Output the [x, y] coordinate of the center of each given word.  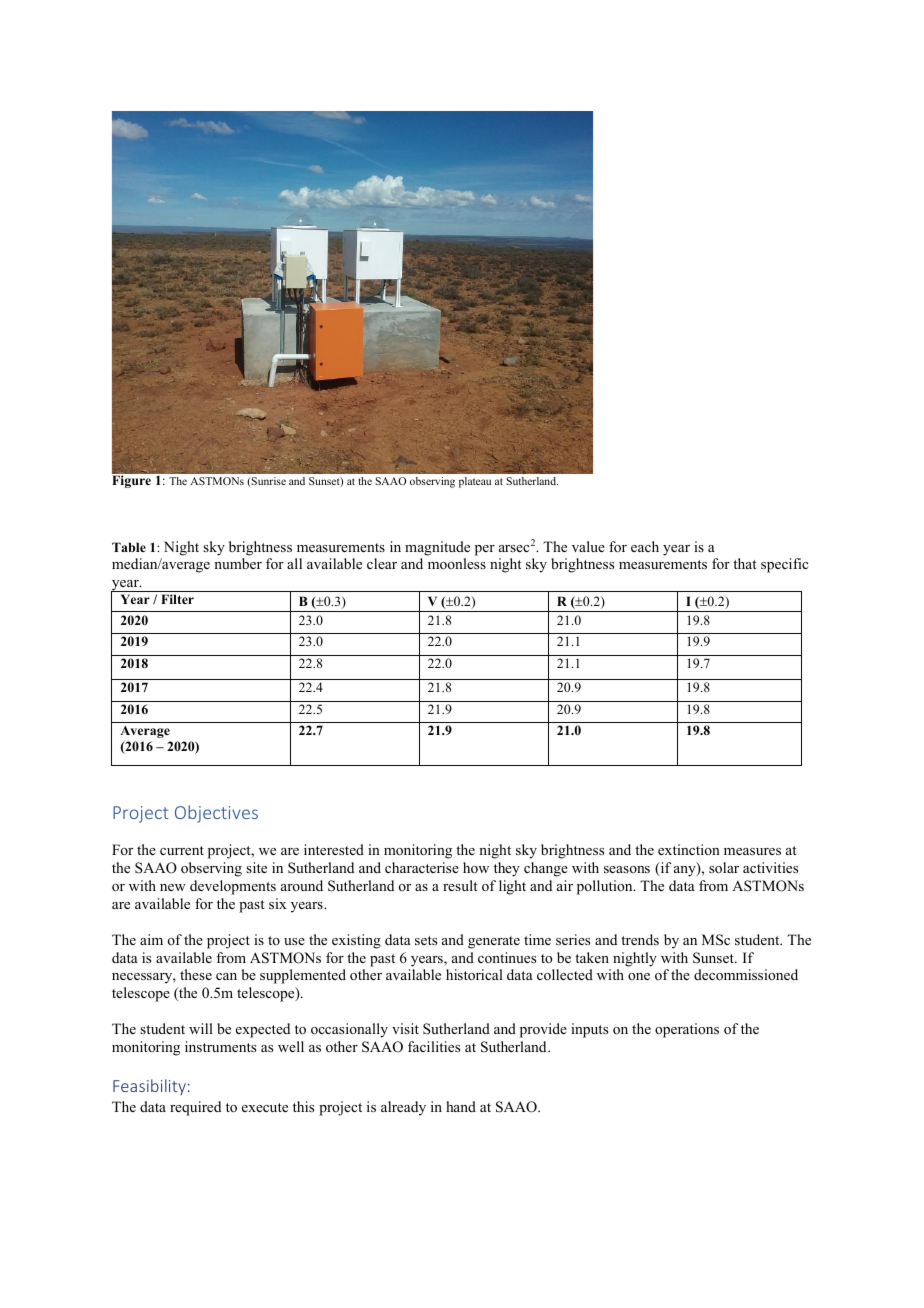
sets [426, 940]
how [476, 867]
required [195, 1108]
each [645, 546]
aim [151, 939]
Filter [177, 599]
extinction [689, 849]
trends [640, 939]
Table [129, 547]
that [745, 563]
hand [461, 1106]
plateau [475, 482]
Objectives [216, 814]
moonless [457, 563]
